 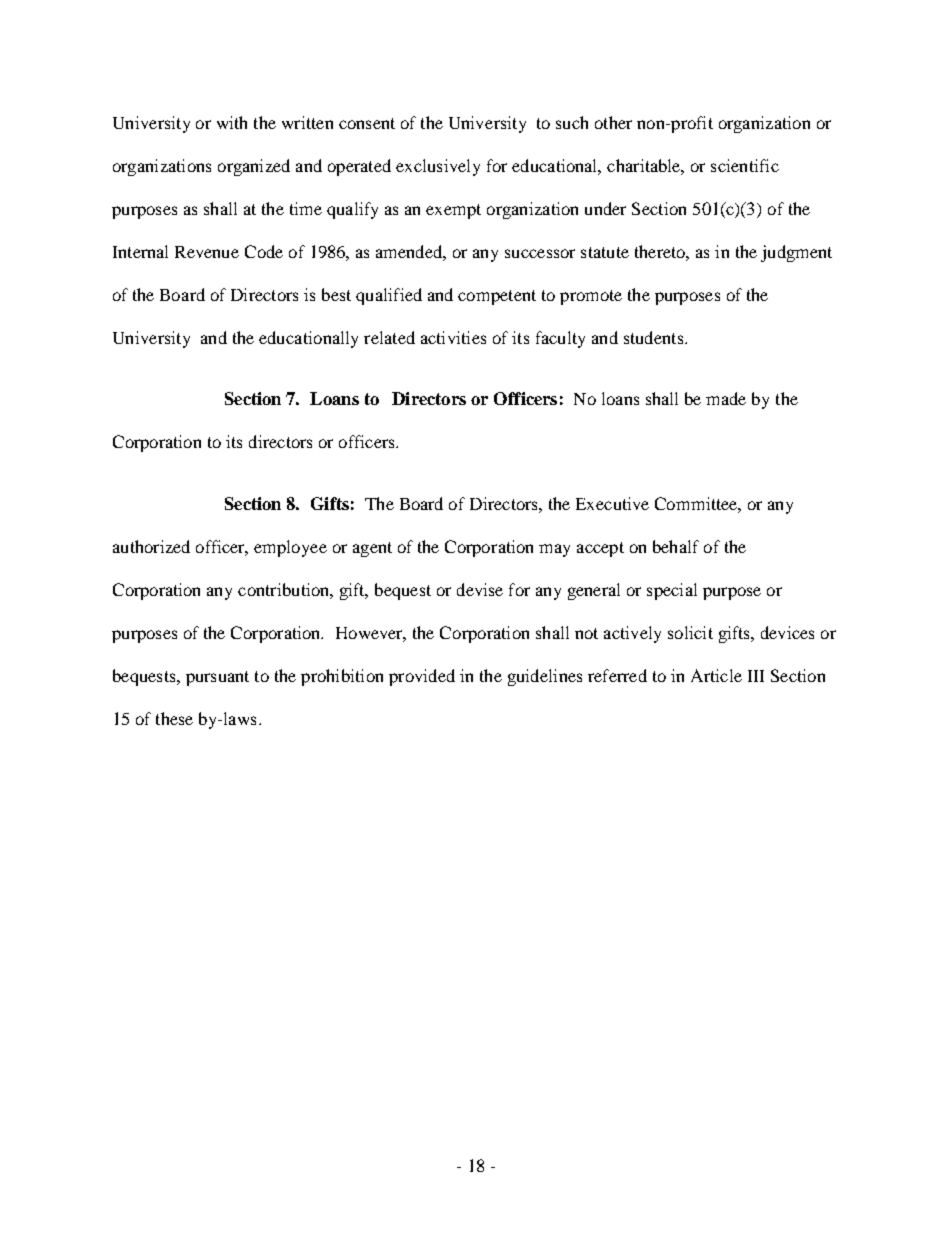 I want to click on competent, so click(x=497, y=297).
